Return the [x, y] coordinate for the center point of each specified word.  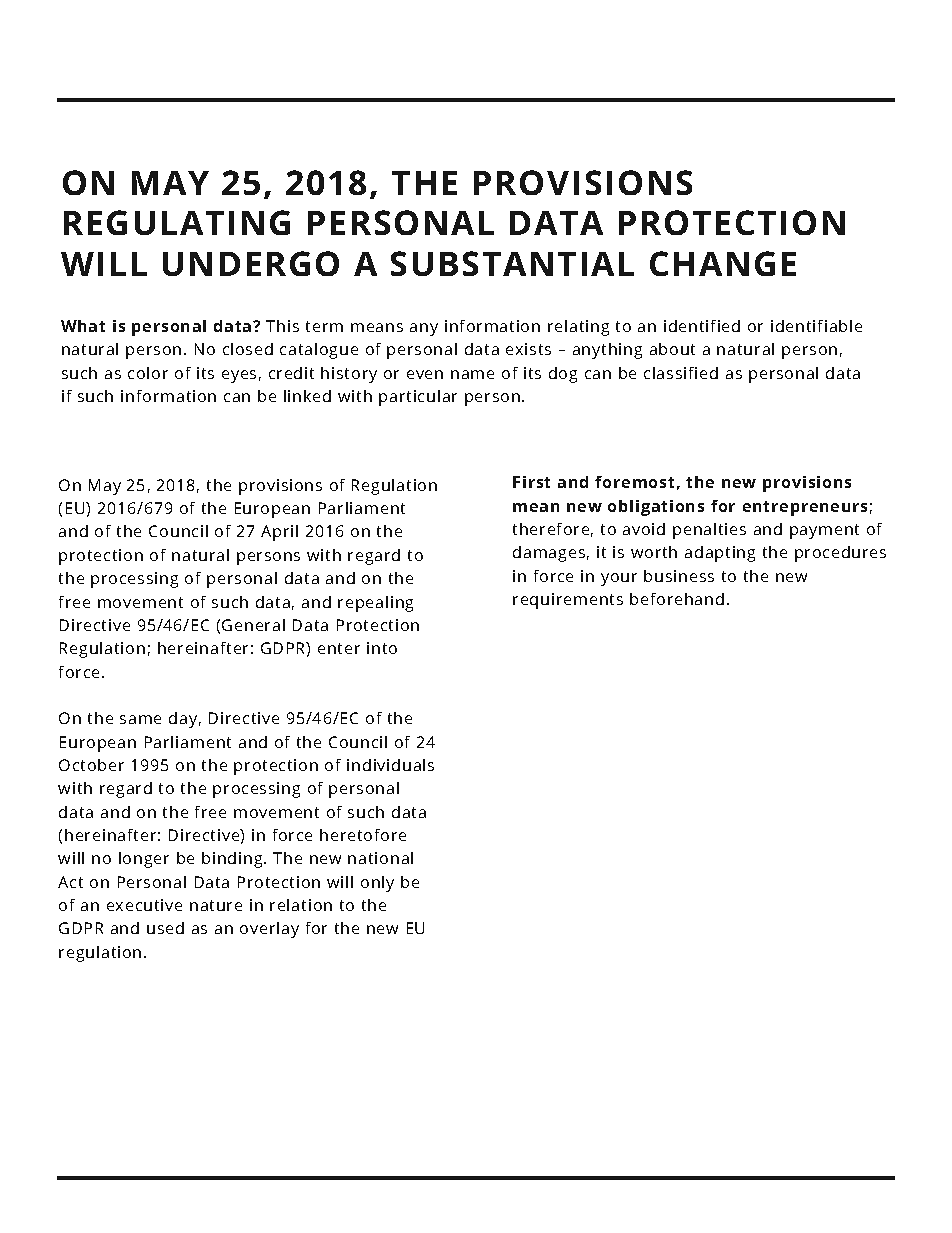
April [279, 533]
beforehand [677, 599]
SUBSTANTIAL [512, 263]
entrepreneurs [805, 508]
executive [144, 905]
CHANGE [723, 263]
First [531, 482]
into [382, 648]
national [380, 858]
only [377, 884]
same [140, 719]
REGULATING [177, 222]
